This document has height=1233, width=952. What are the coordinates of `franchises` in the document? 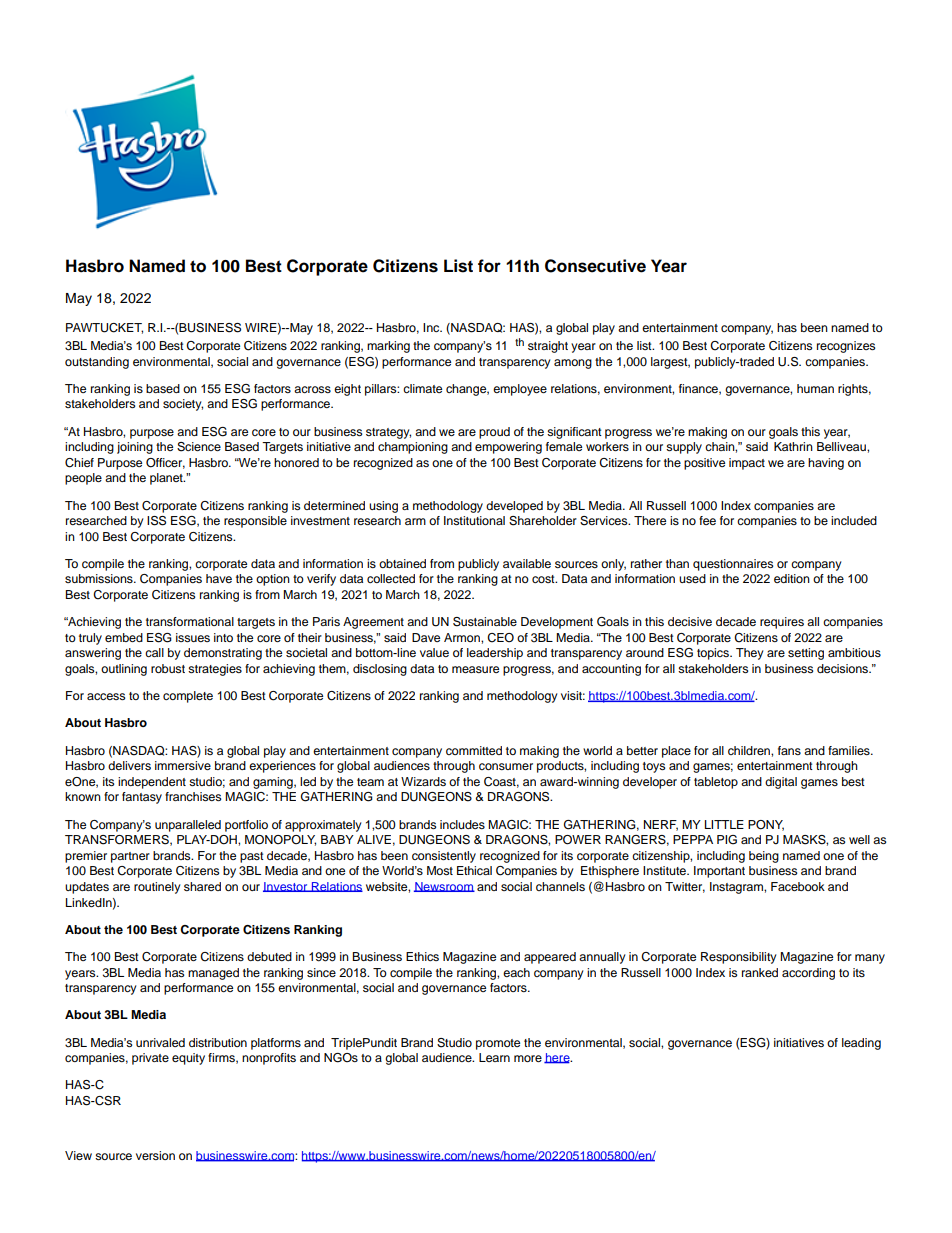 It's located at (193, 796).
